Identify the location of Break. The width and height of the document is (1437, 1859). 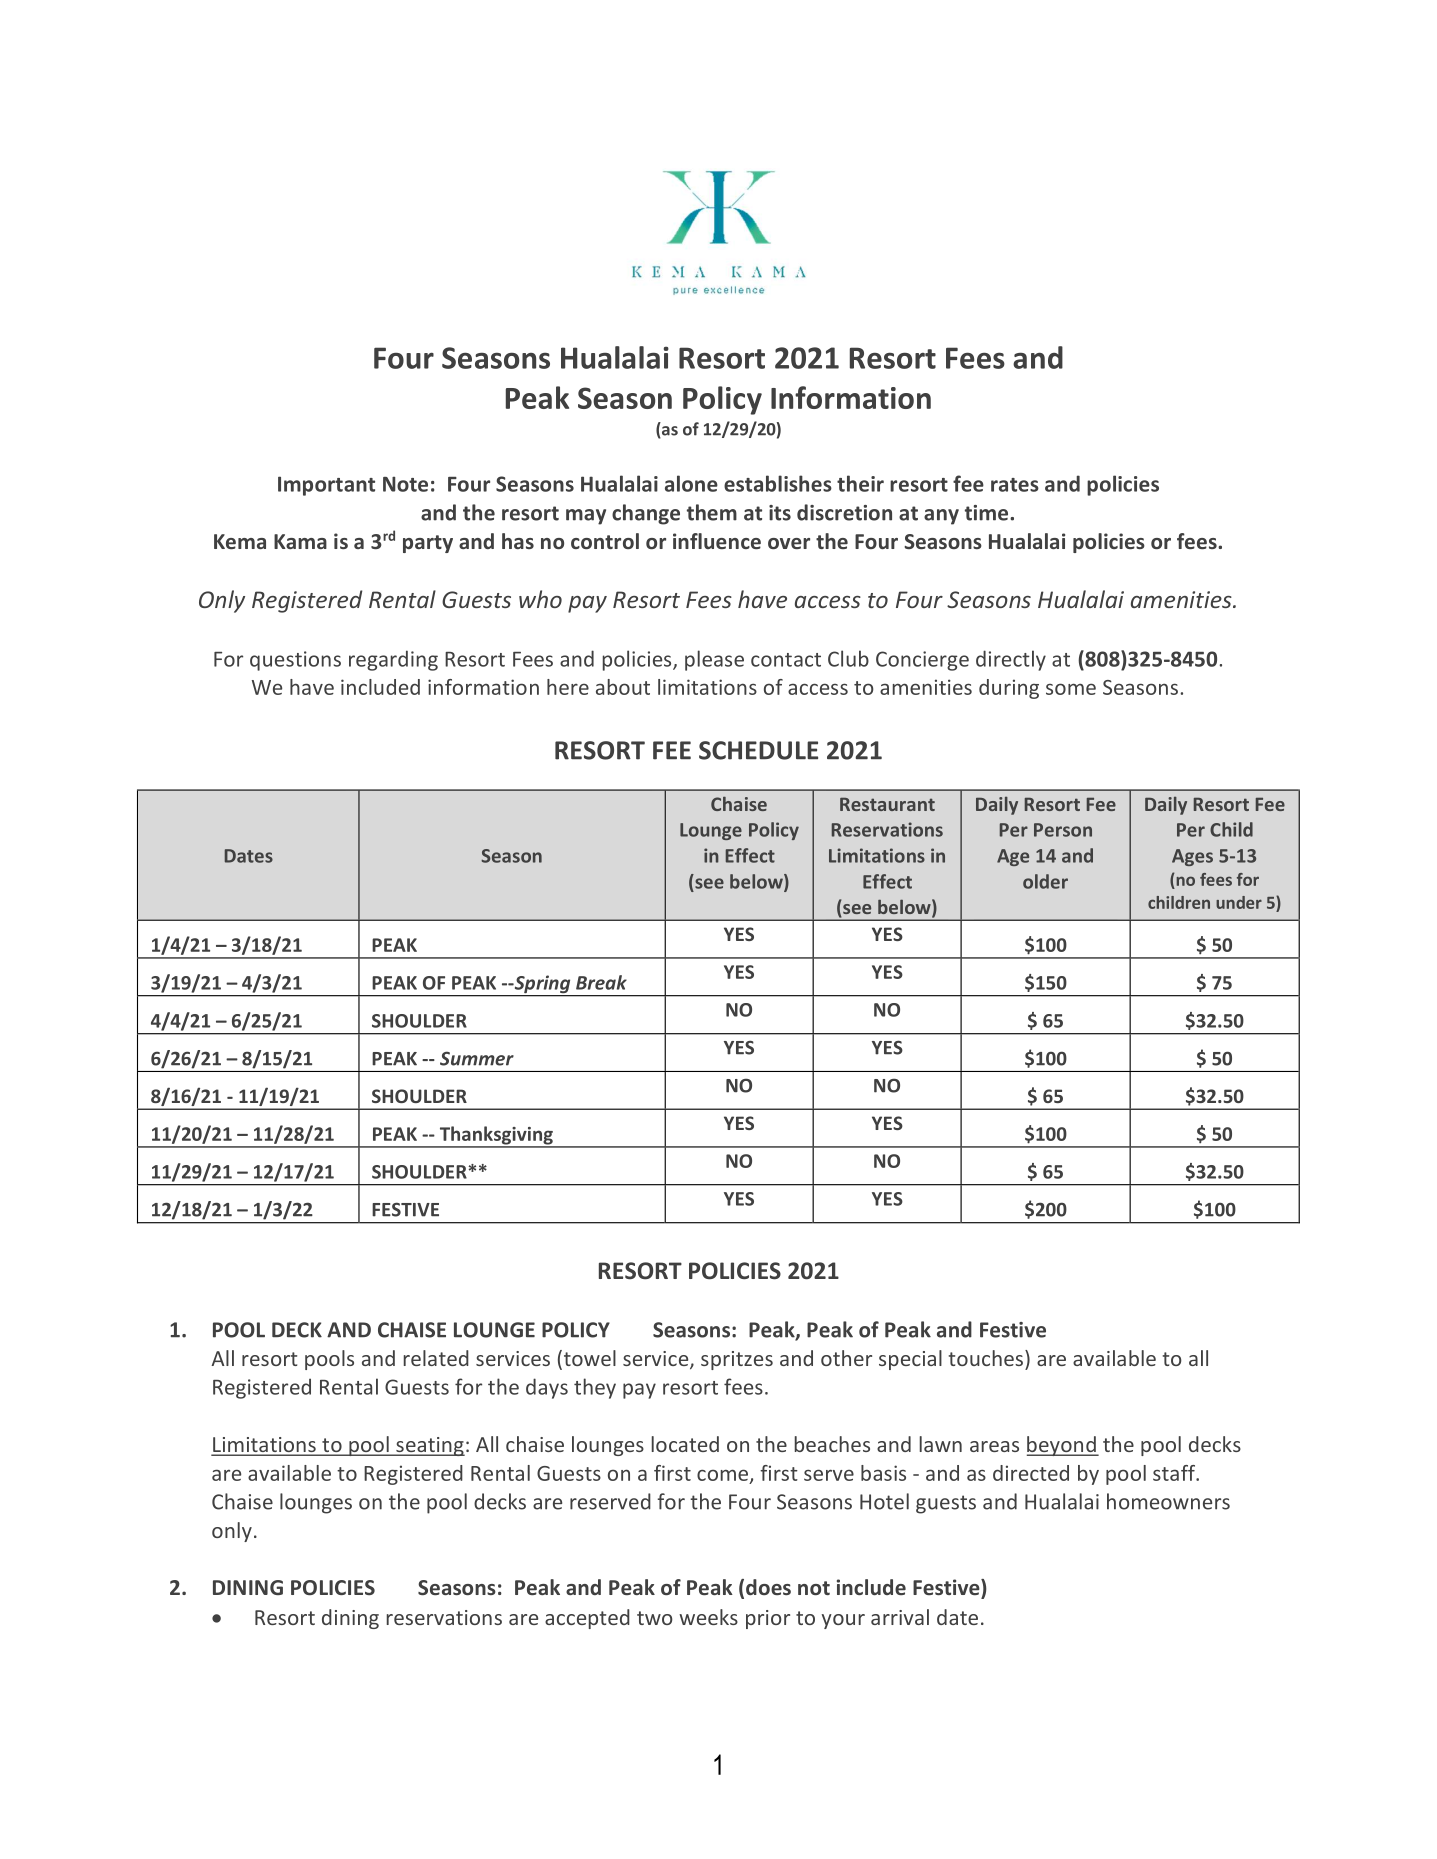
(601, 982).
